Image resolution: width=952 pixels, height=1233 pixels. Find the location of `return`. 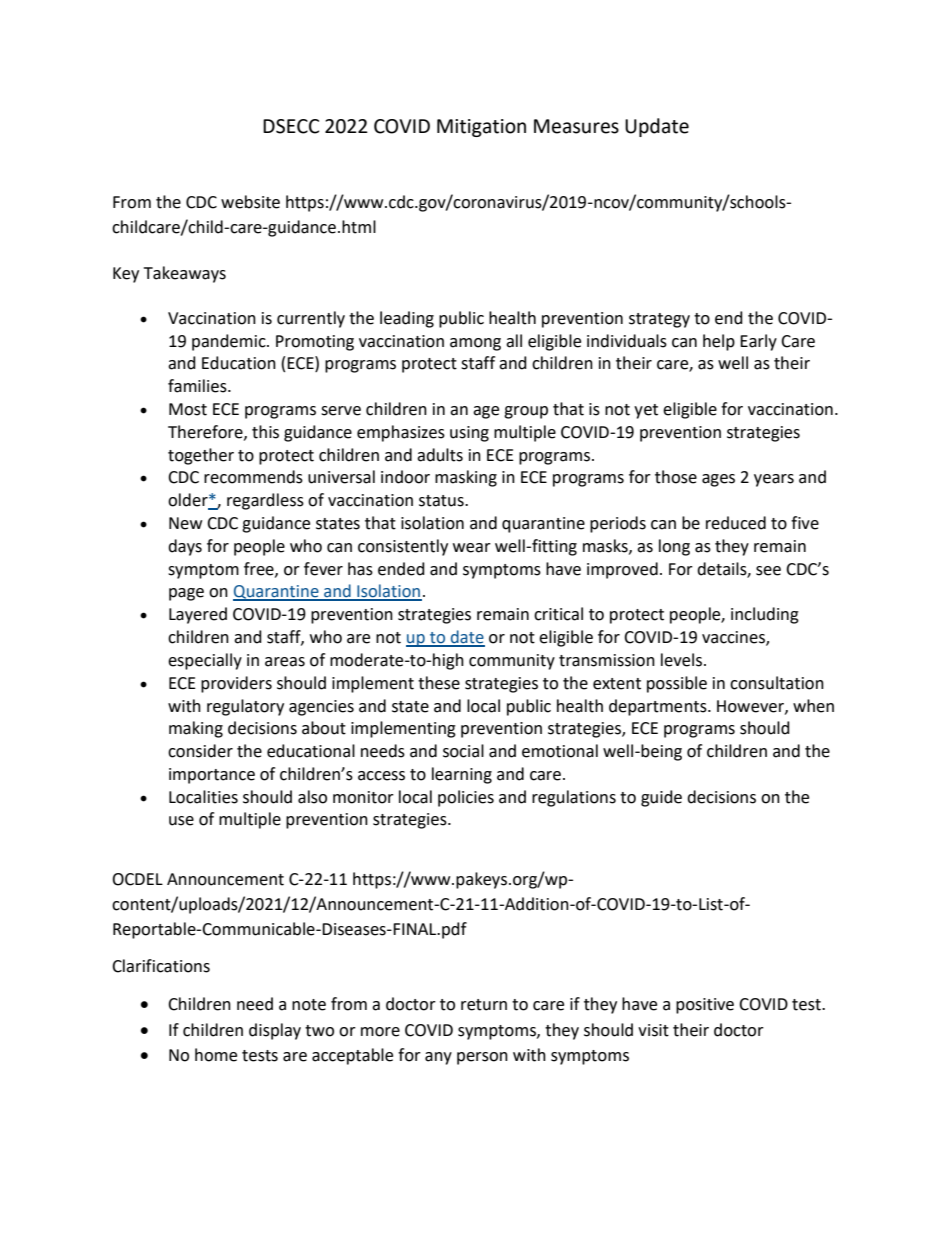

return is located at coordinates (484, 1005).
